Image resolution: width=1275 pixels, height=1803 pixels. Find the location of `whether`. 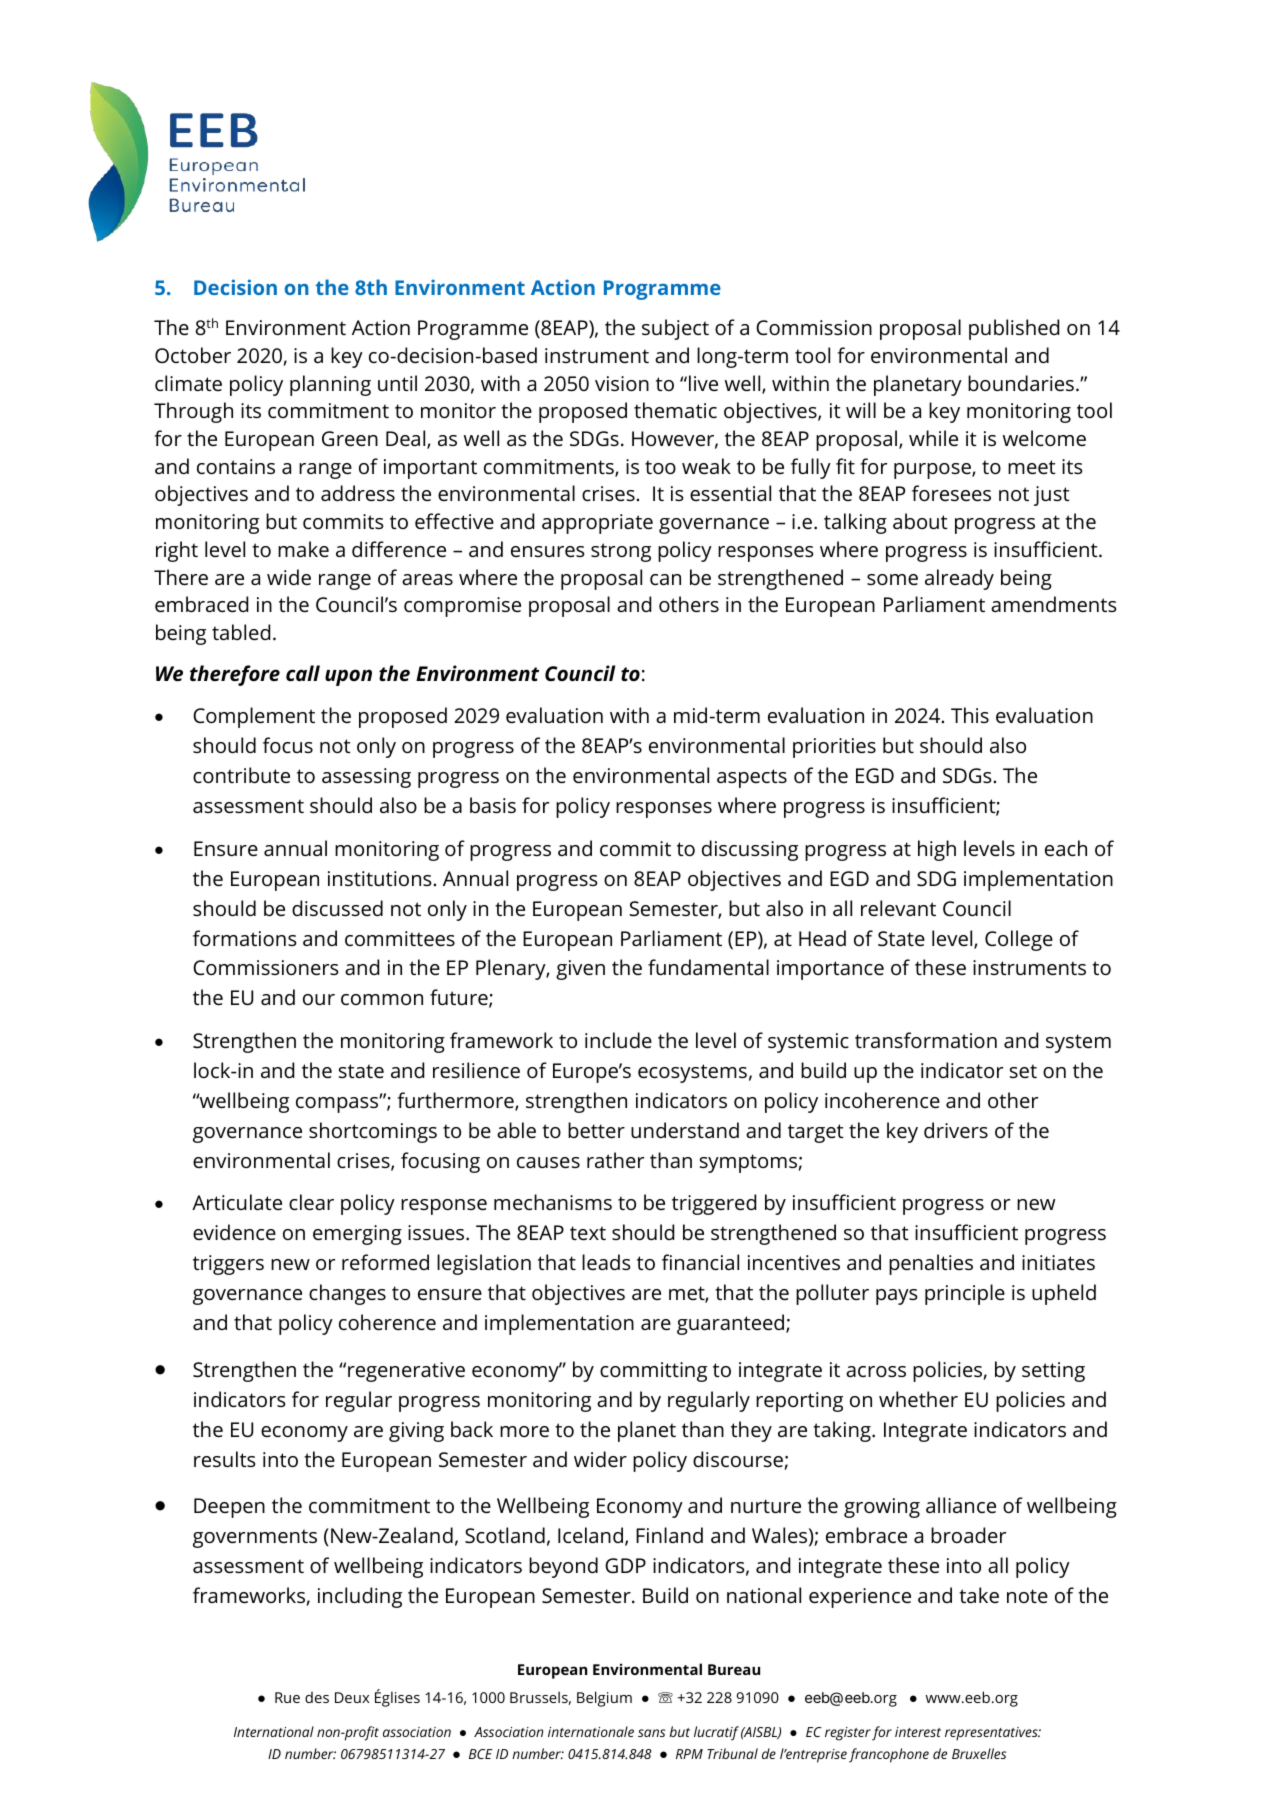

whether is located at coordinates (918, 1399).
